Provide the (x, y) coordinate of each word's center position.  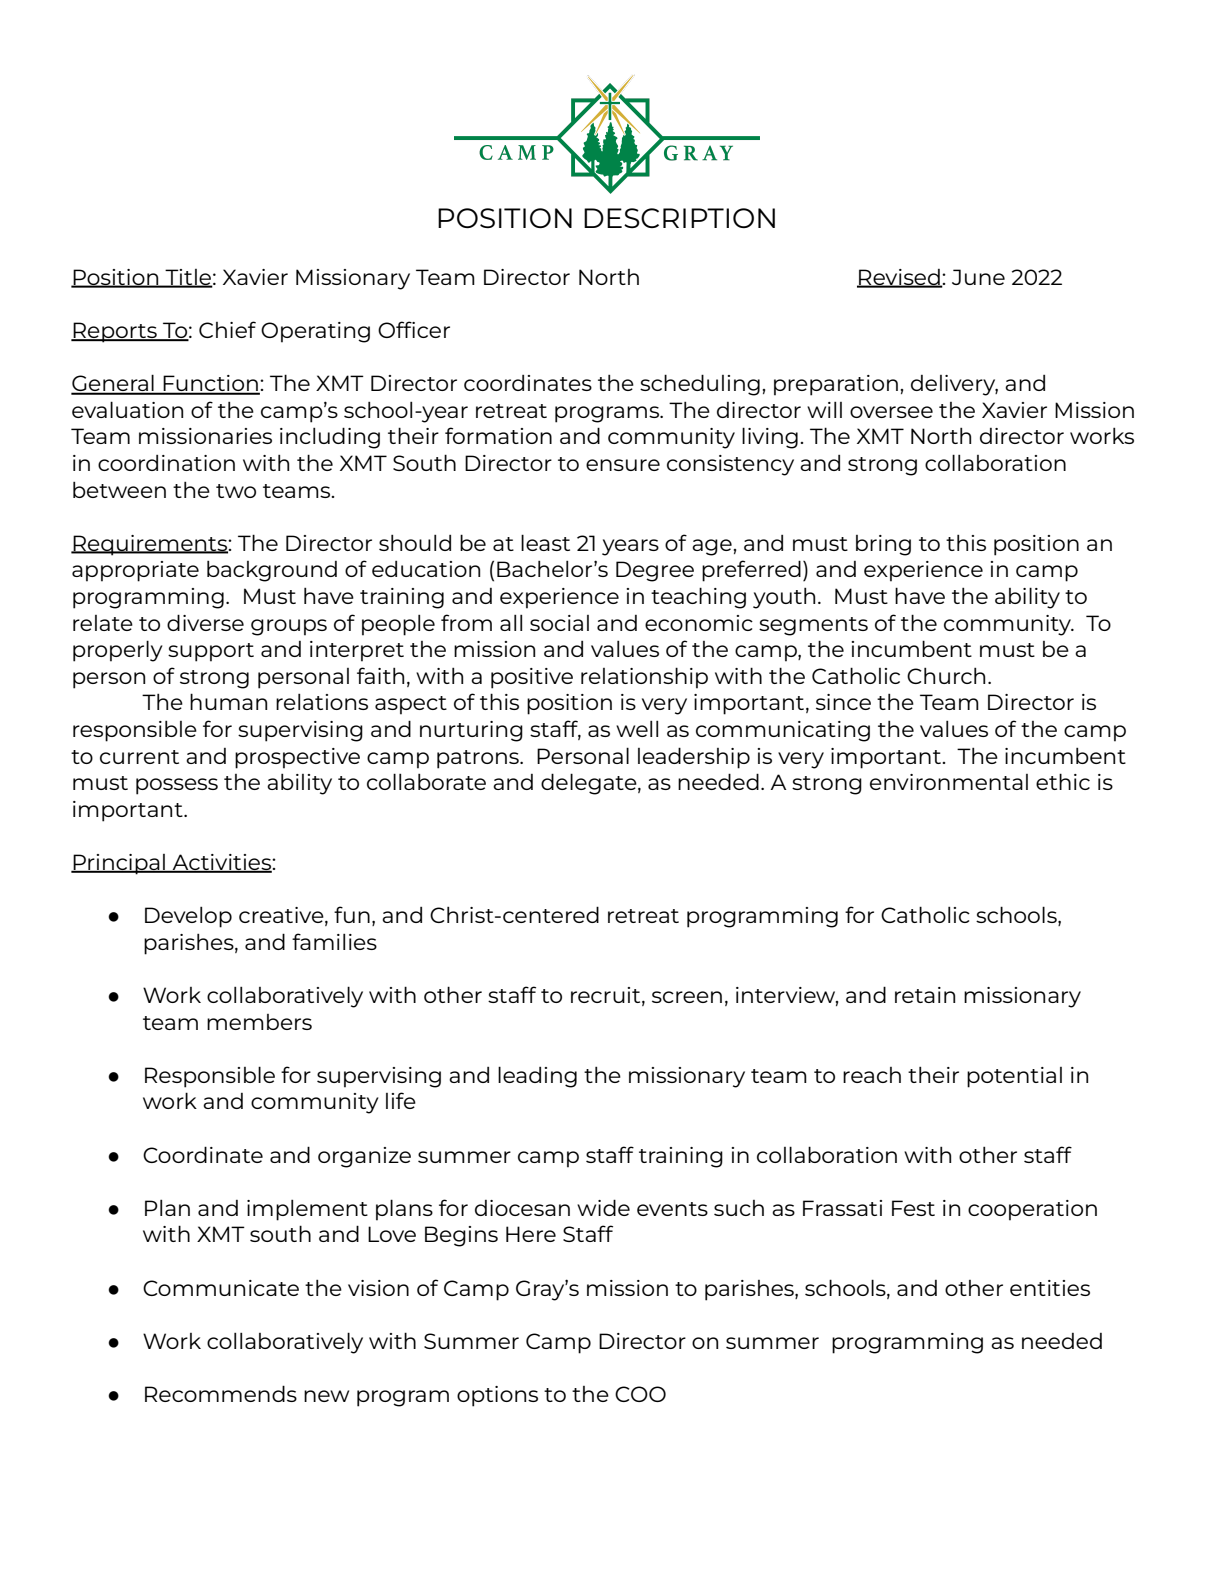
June (978, 277)
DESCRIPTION (679, 218)
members (259, 1022)
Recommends (221, 1393)
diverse (205, 622)
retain (925, 995)
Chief (227, 329)
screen (687, 997)
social (559, 623)
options (497, 1396)
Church (946, 675)
